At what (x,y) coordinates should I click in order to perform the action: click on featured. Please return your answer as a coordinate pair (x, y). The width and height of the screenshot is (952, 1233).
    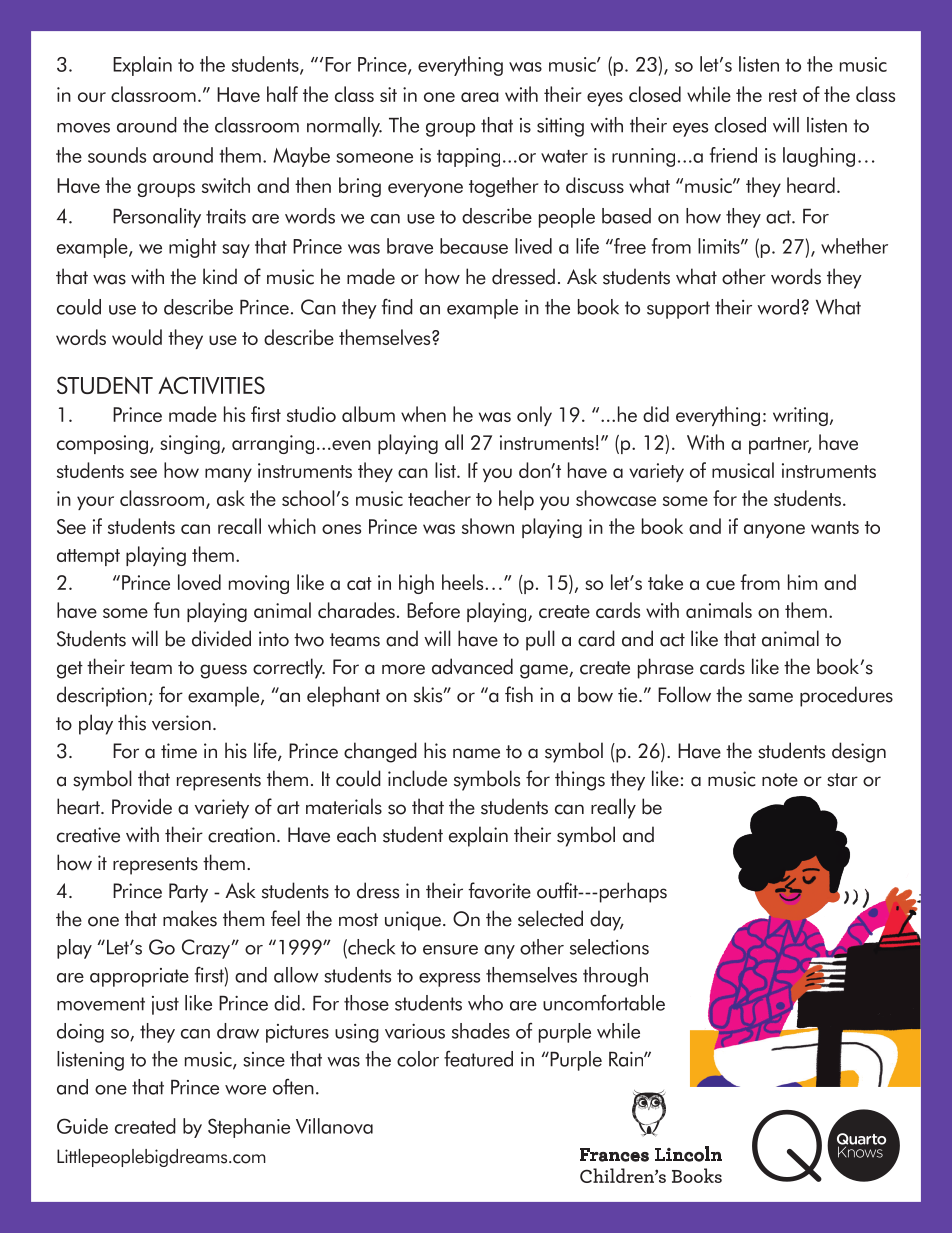
    Looking at the image, I should click on (478, 1059).
